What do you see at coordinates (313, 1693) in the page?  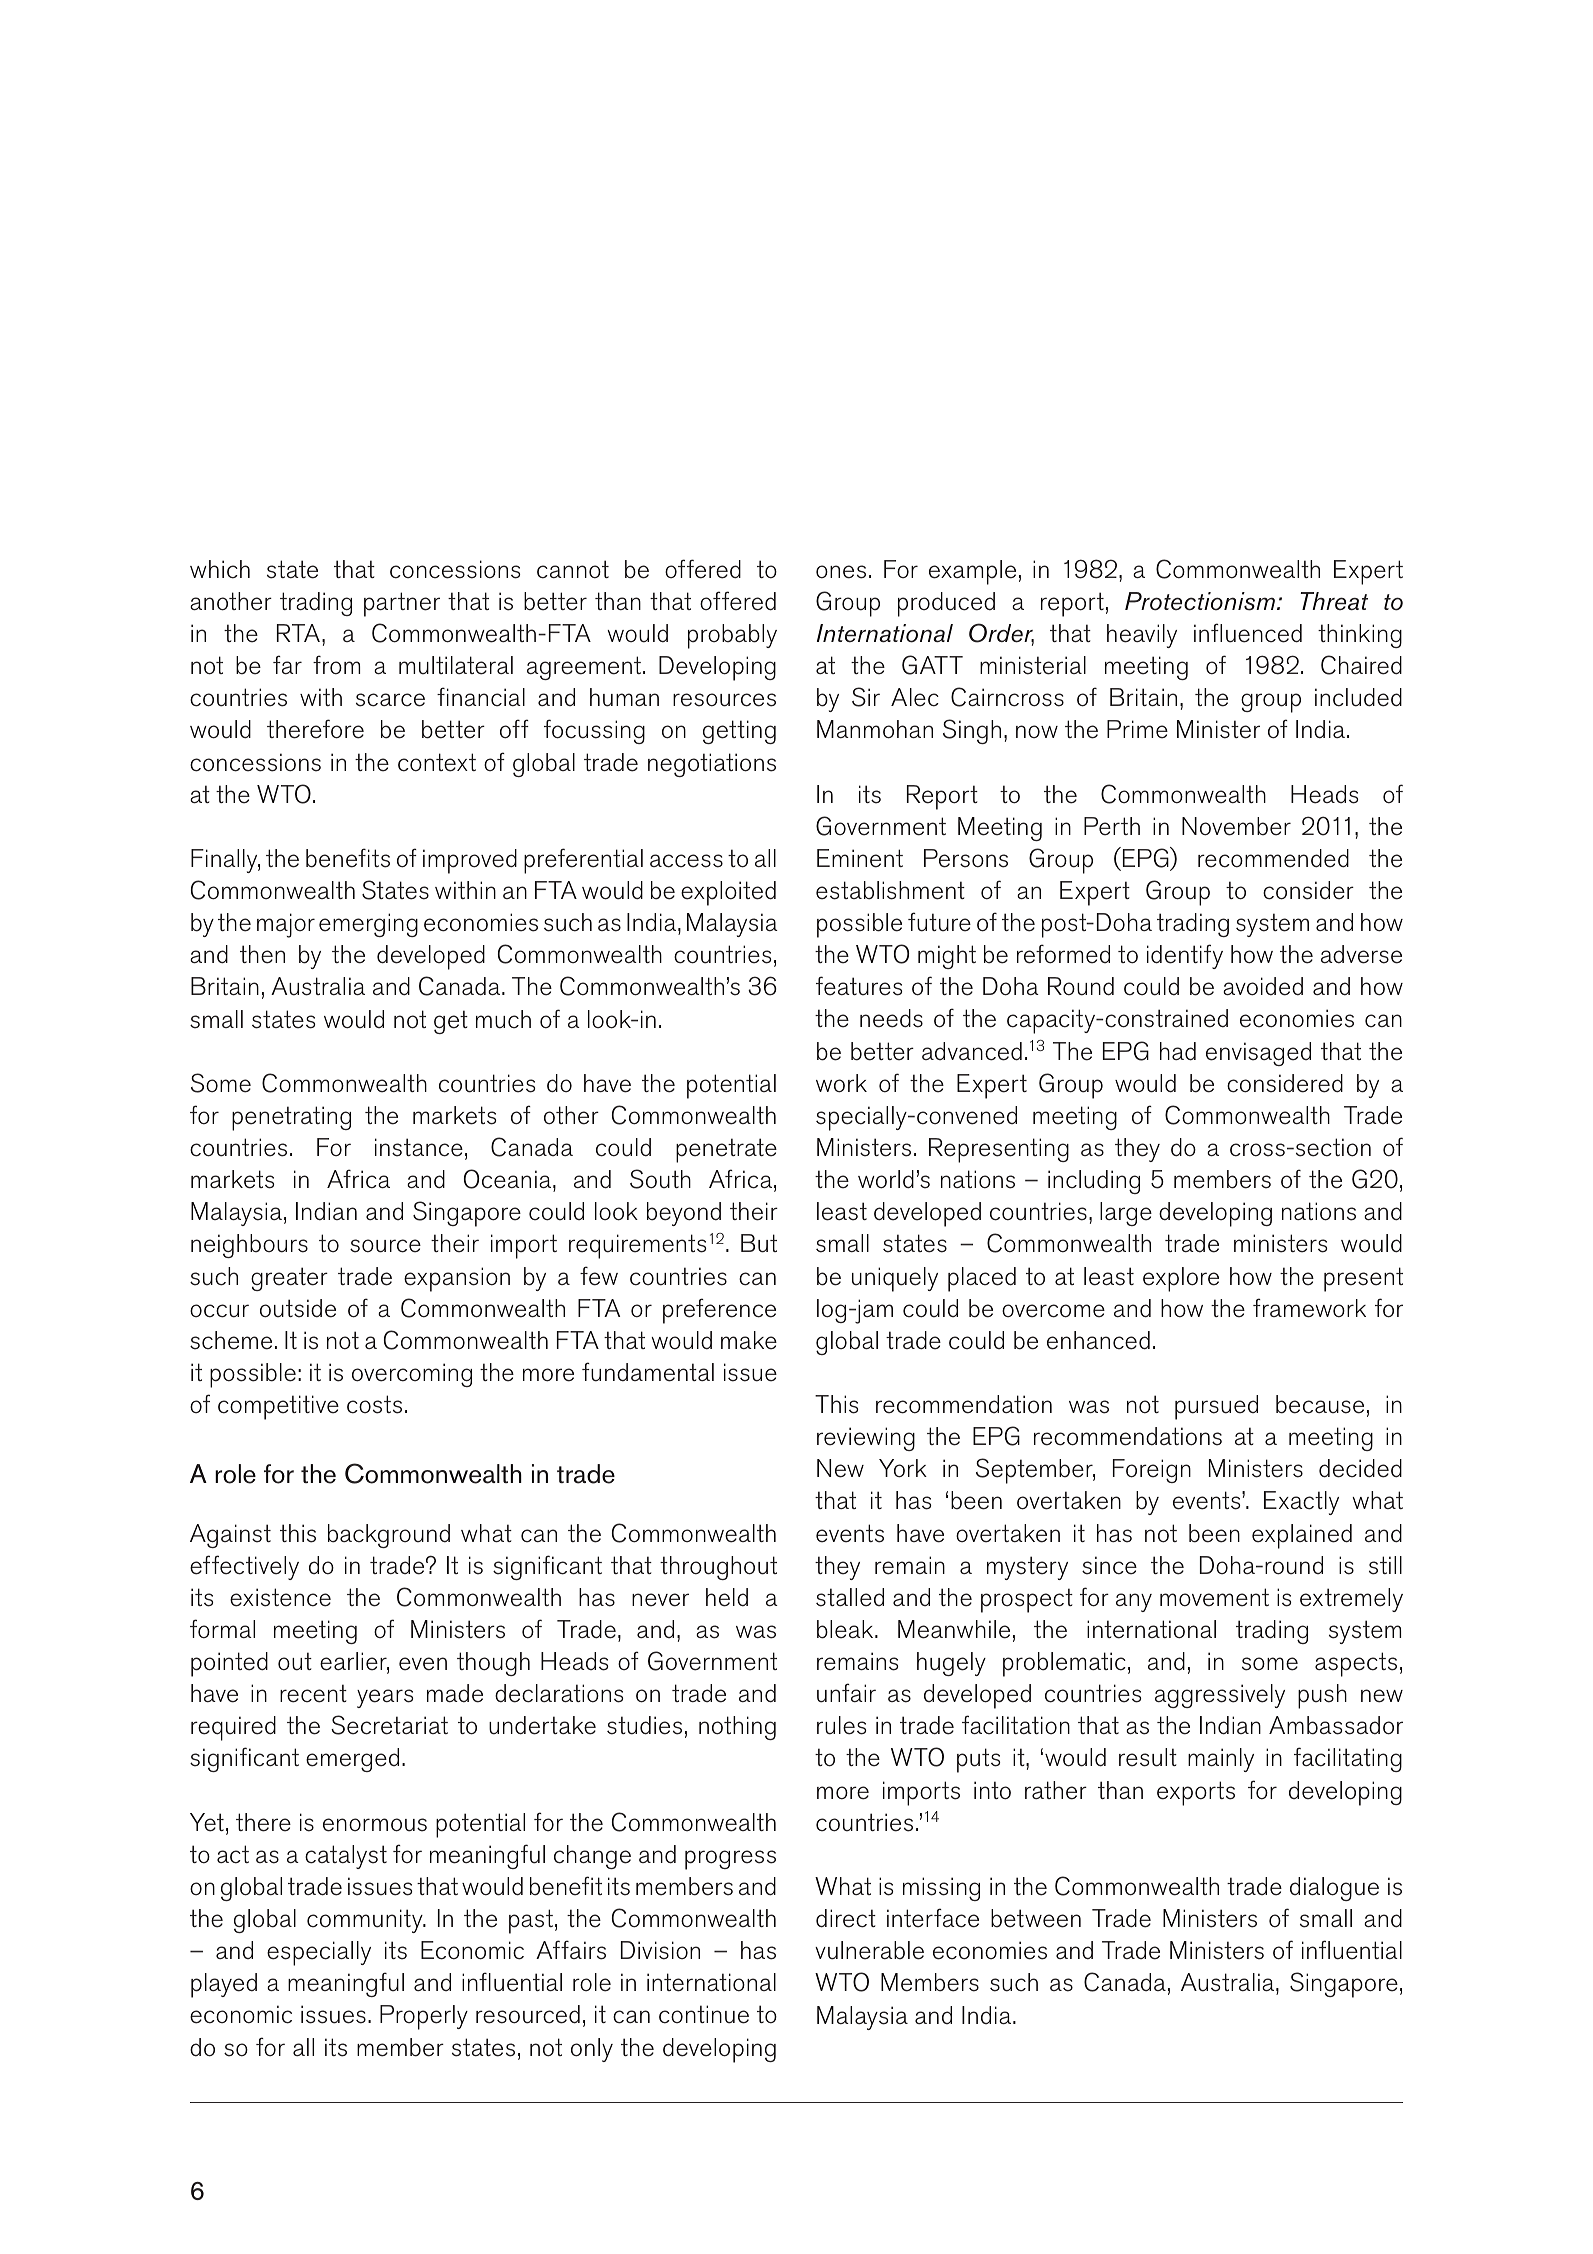 I see `recent` at bounding box center [313, 1693].
